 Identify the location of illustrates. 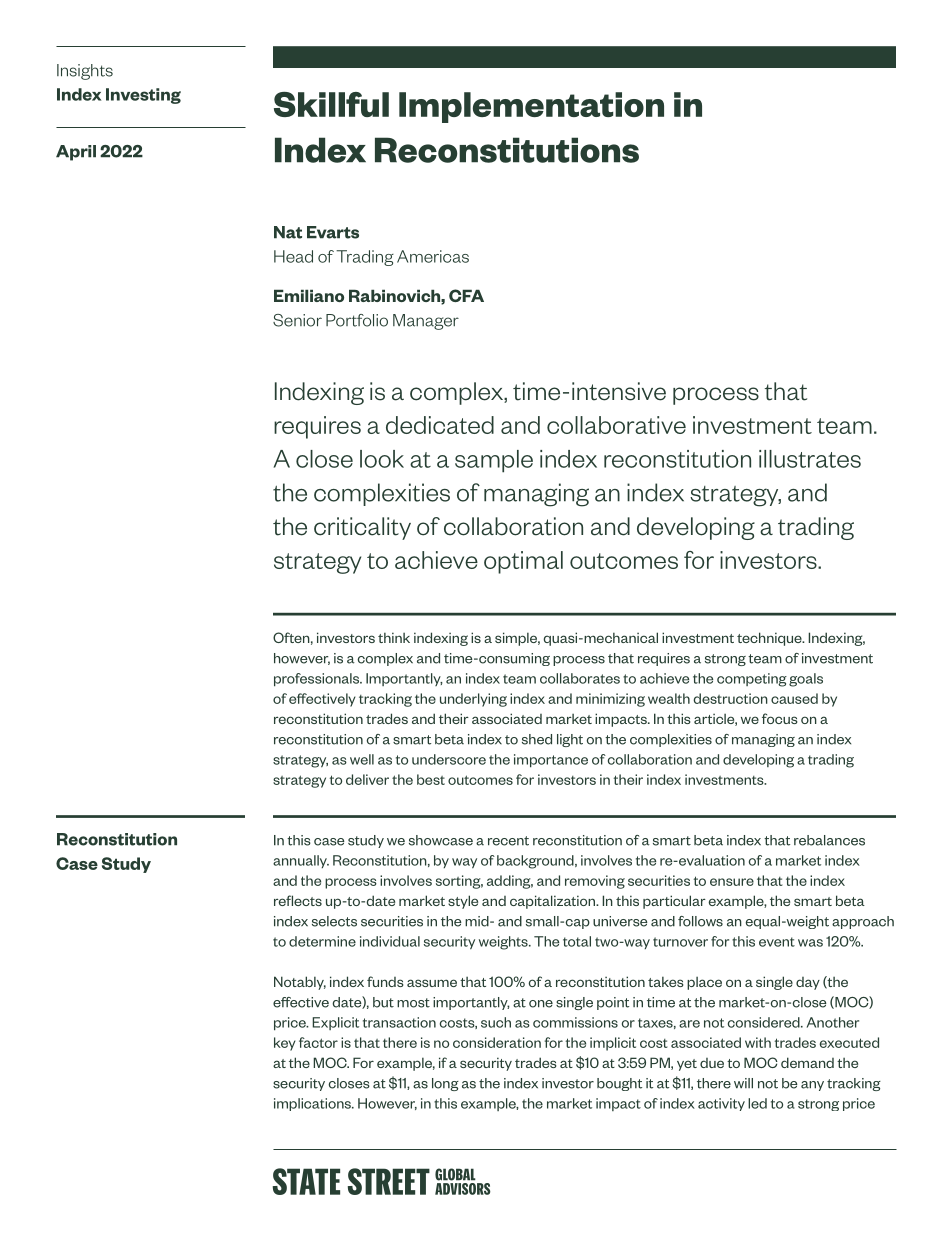
(810, 459).
